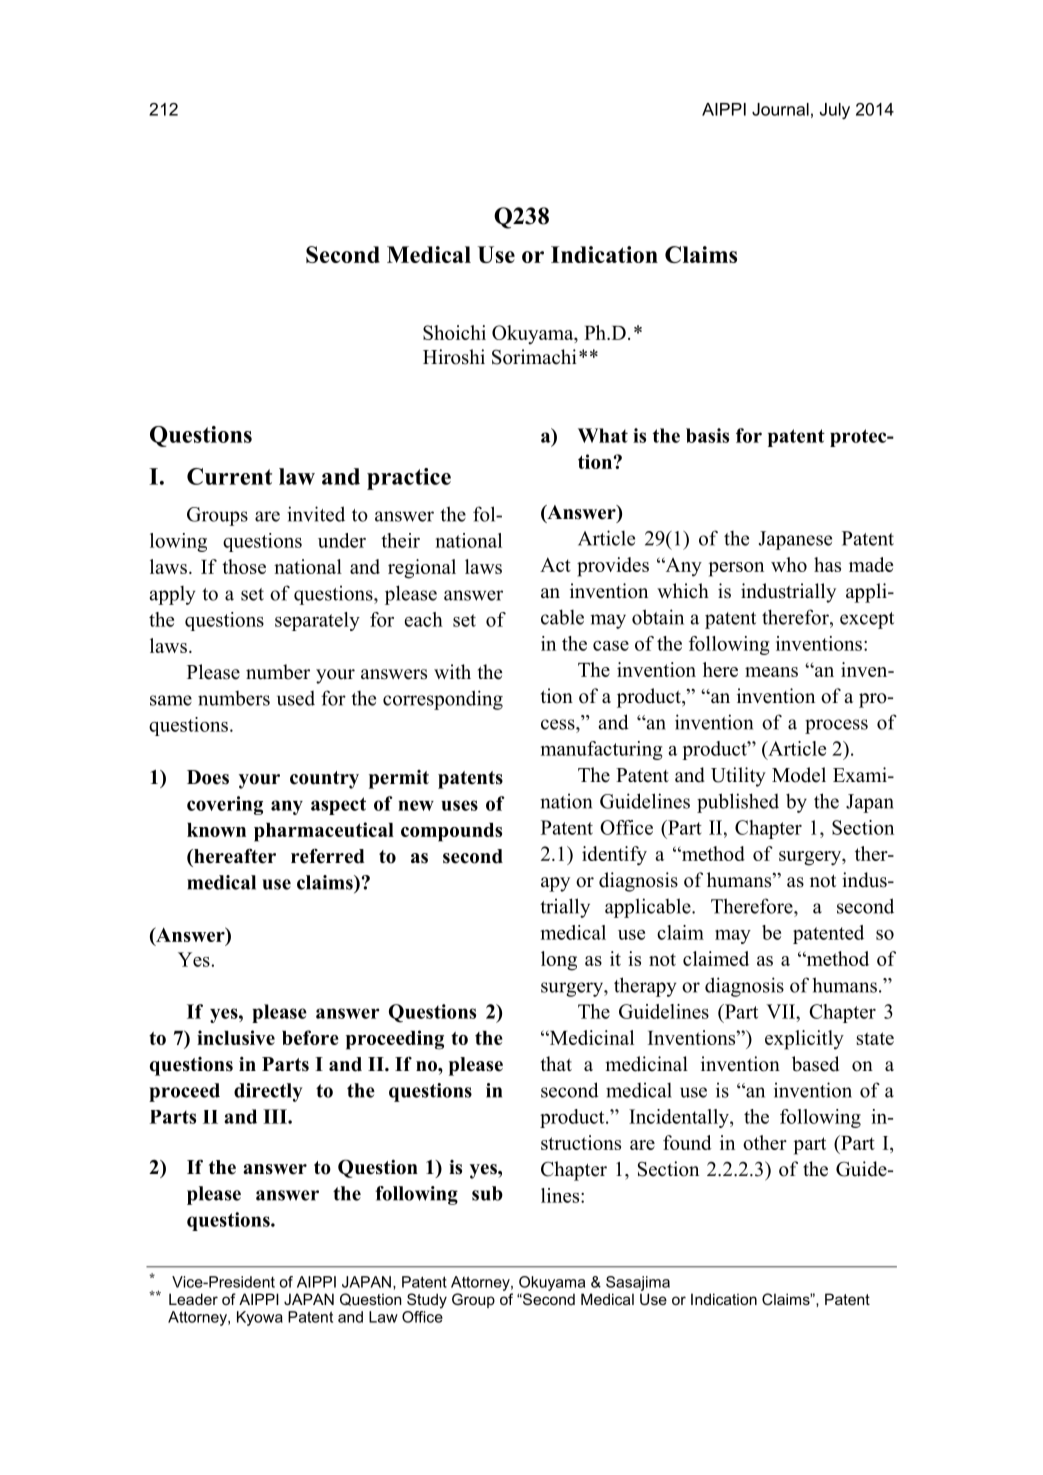 The height and width of the image is (1475, 1043). I want to click on Journal, so click(780, 109).
